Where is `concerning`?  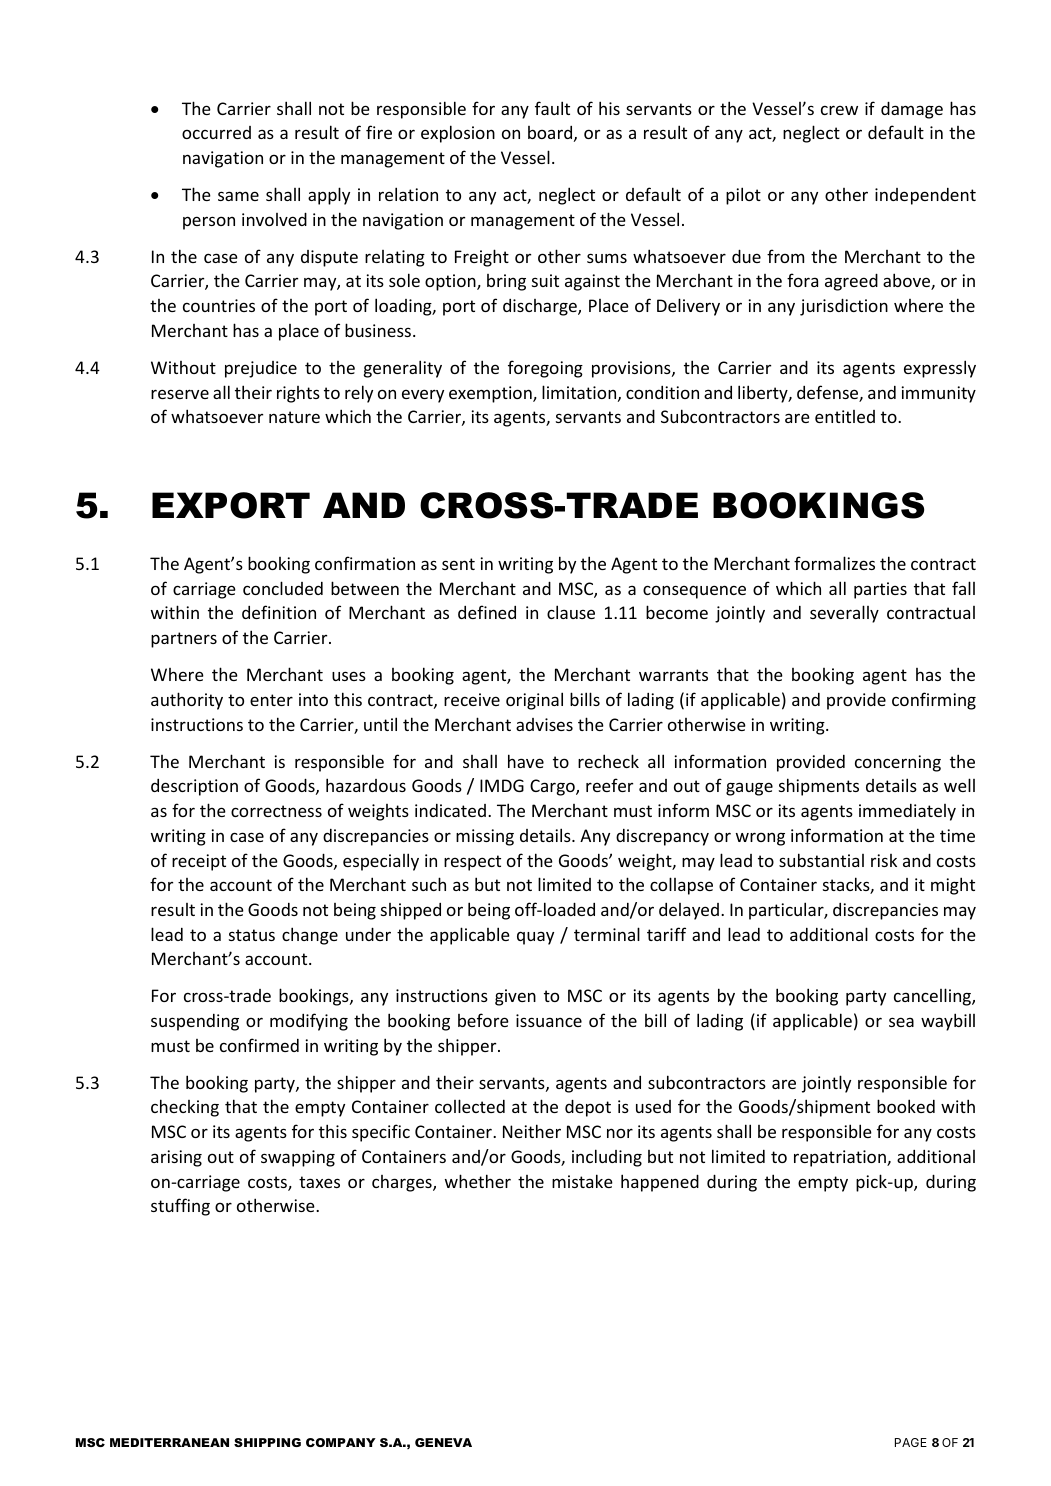
concerning is located at coordinates (898, 763).
